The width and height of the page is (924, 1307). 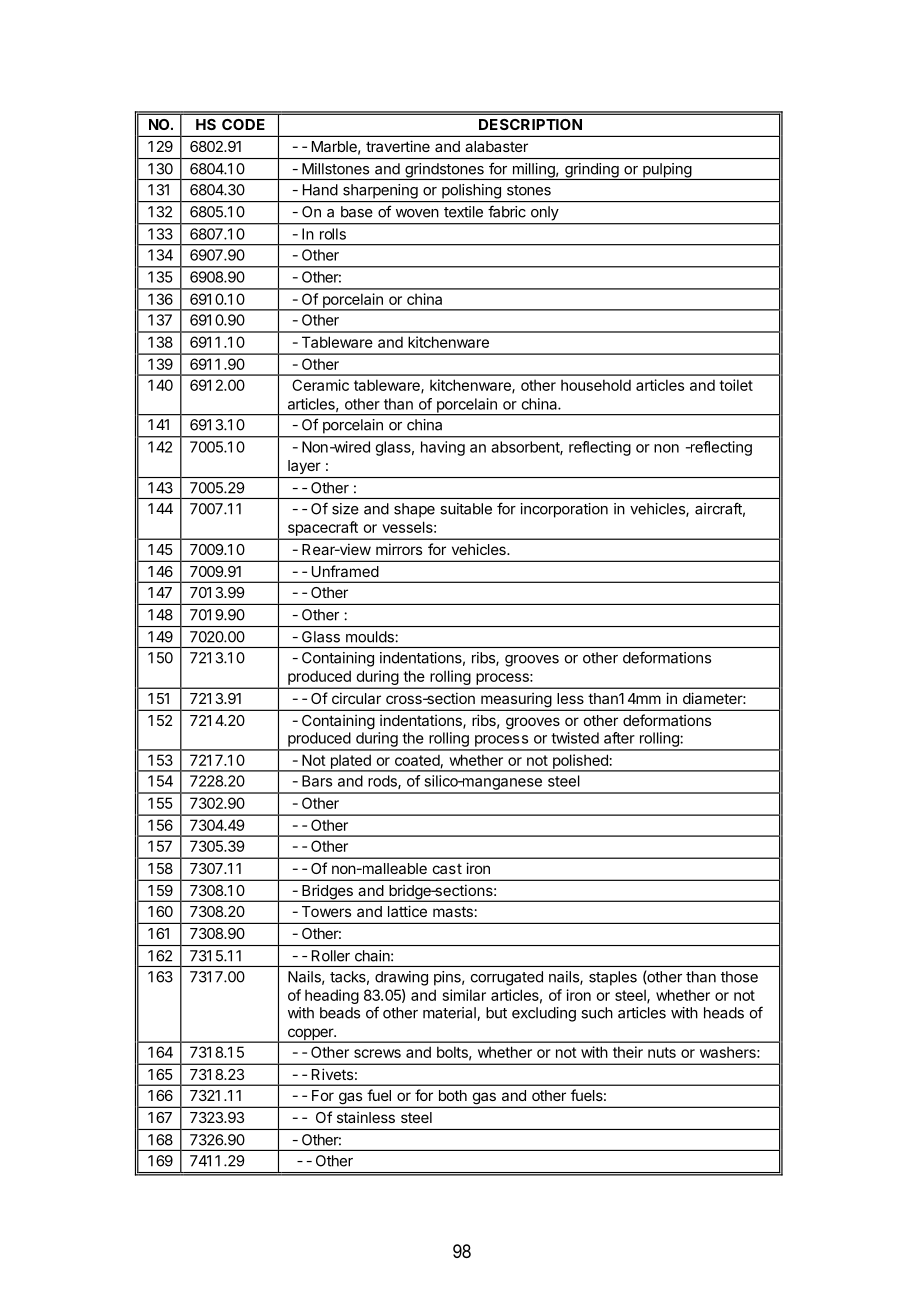 What do you see at coordinates (667, 171) in the page?
I see `pulping` at bounding box center [667, 171].
